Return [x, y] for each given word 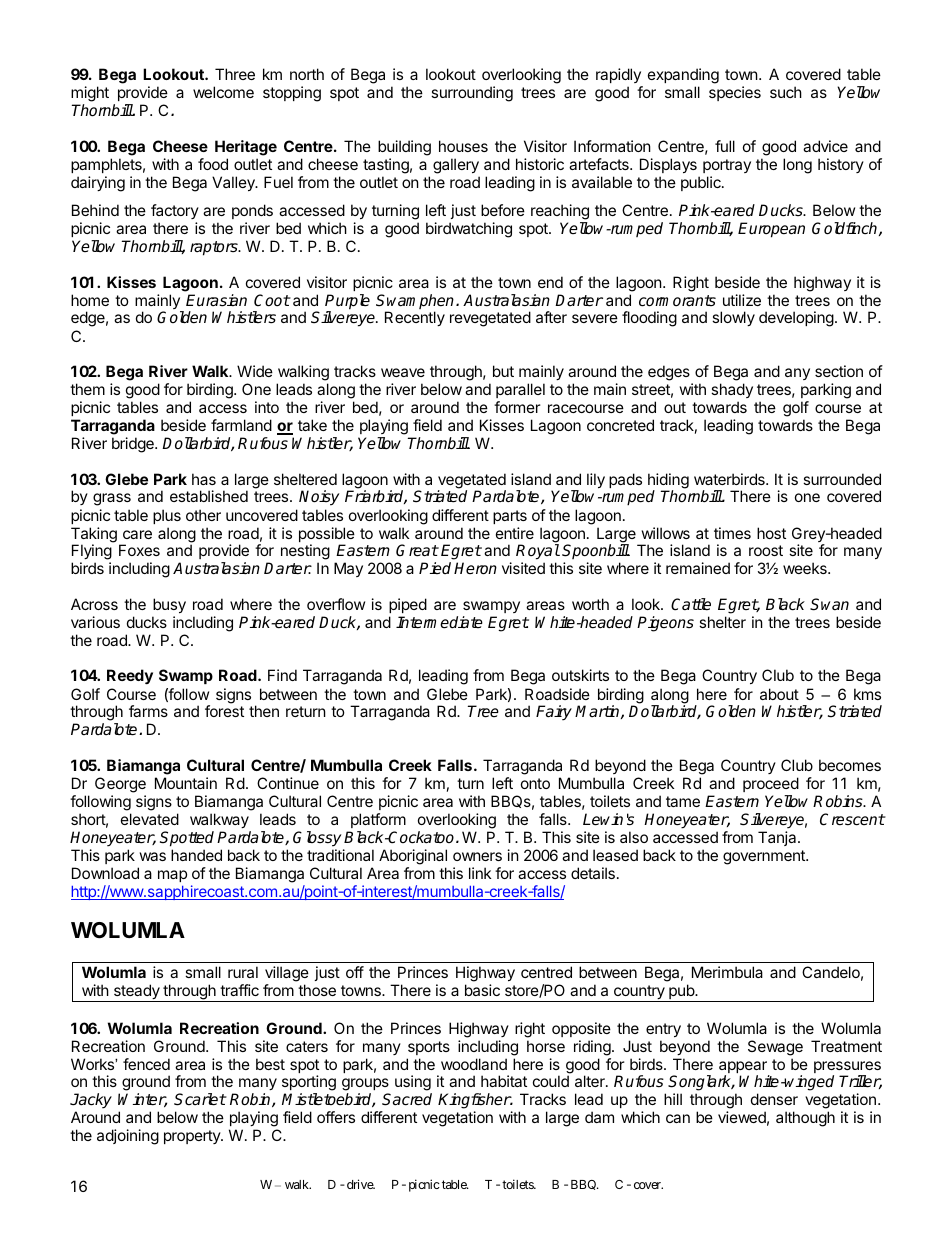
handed [196, 855]
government [765, 857]
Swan [829, 604]
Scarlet [200, 1099]
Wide [255, 371]
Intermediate [439, 622]
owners [477, 856]
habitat [504, 1081]
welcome [223, 92]
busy [169, 605]
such [786, 92]
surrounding [472, 94]
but [503, 371]
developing [796, 319]
